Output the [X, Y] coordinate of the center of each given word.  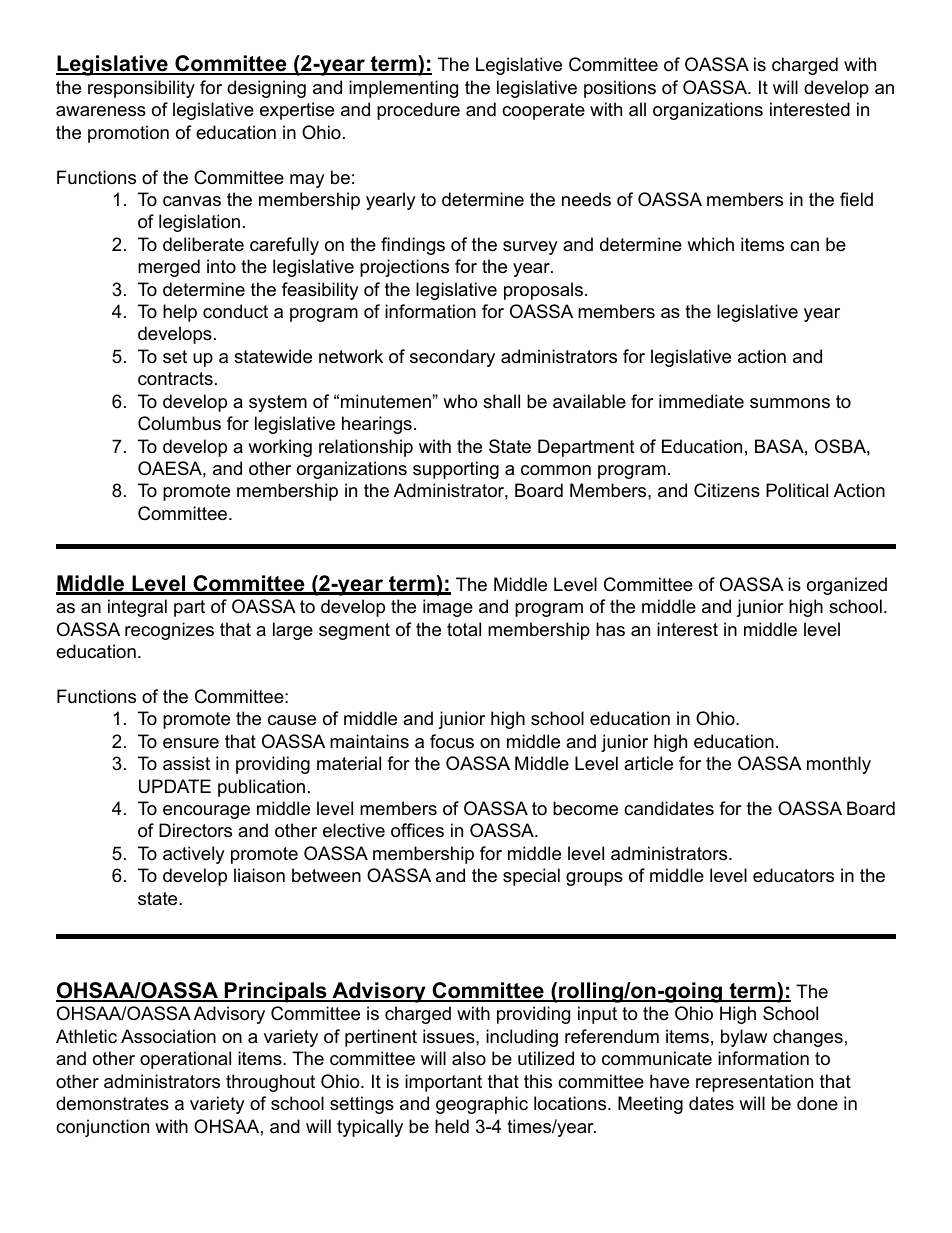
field [856, 199]
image [448, 608]
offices [417, 830]
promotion [128, 134]
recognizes [169, 631]
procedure [418, 111]
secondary [452, 358]
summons [790, 403]
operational [185, 1060]
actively [194, 855]
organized [847, 586]
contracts [175, 379]
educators [793, 875]
